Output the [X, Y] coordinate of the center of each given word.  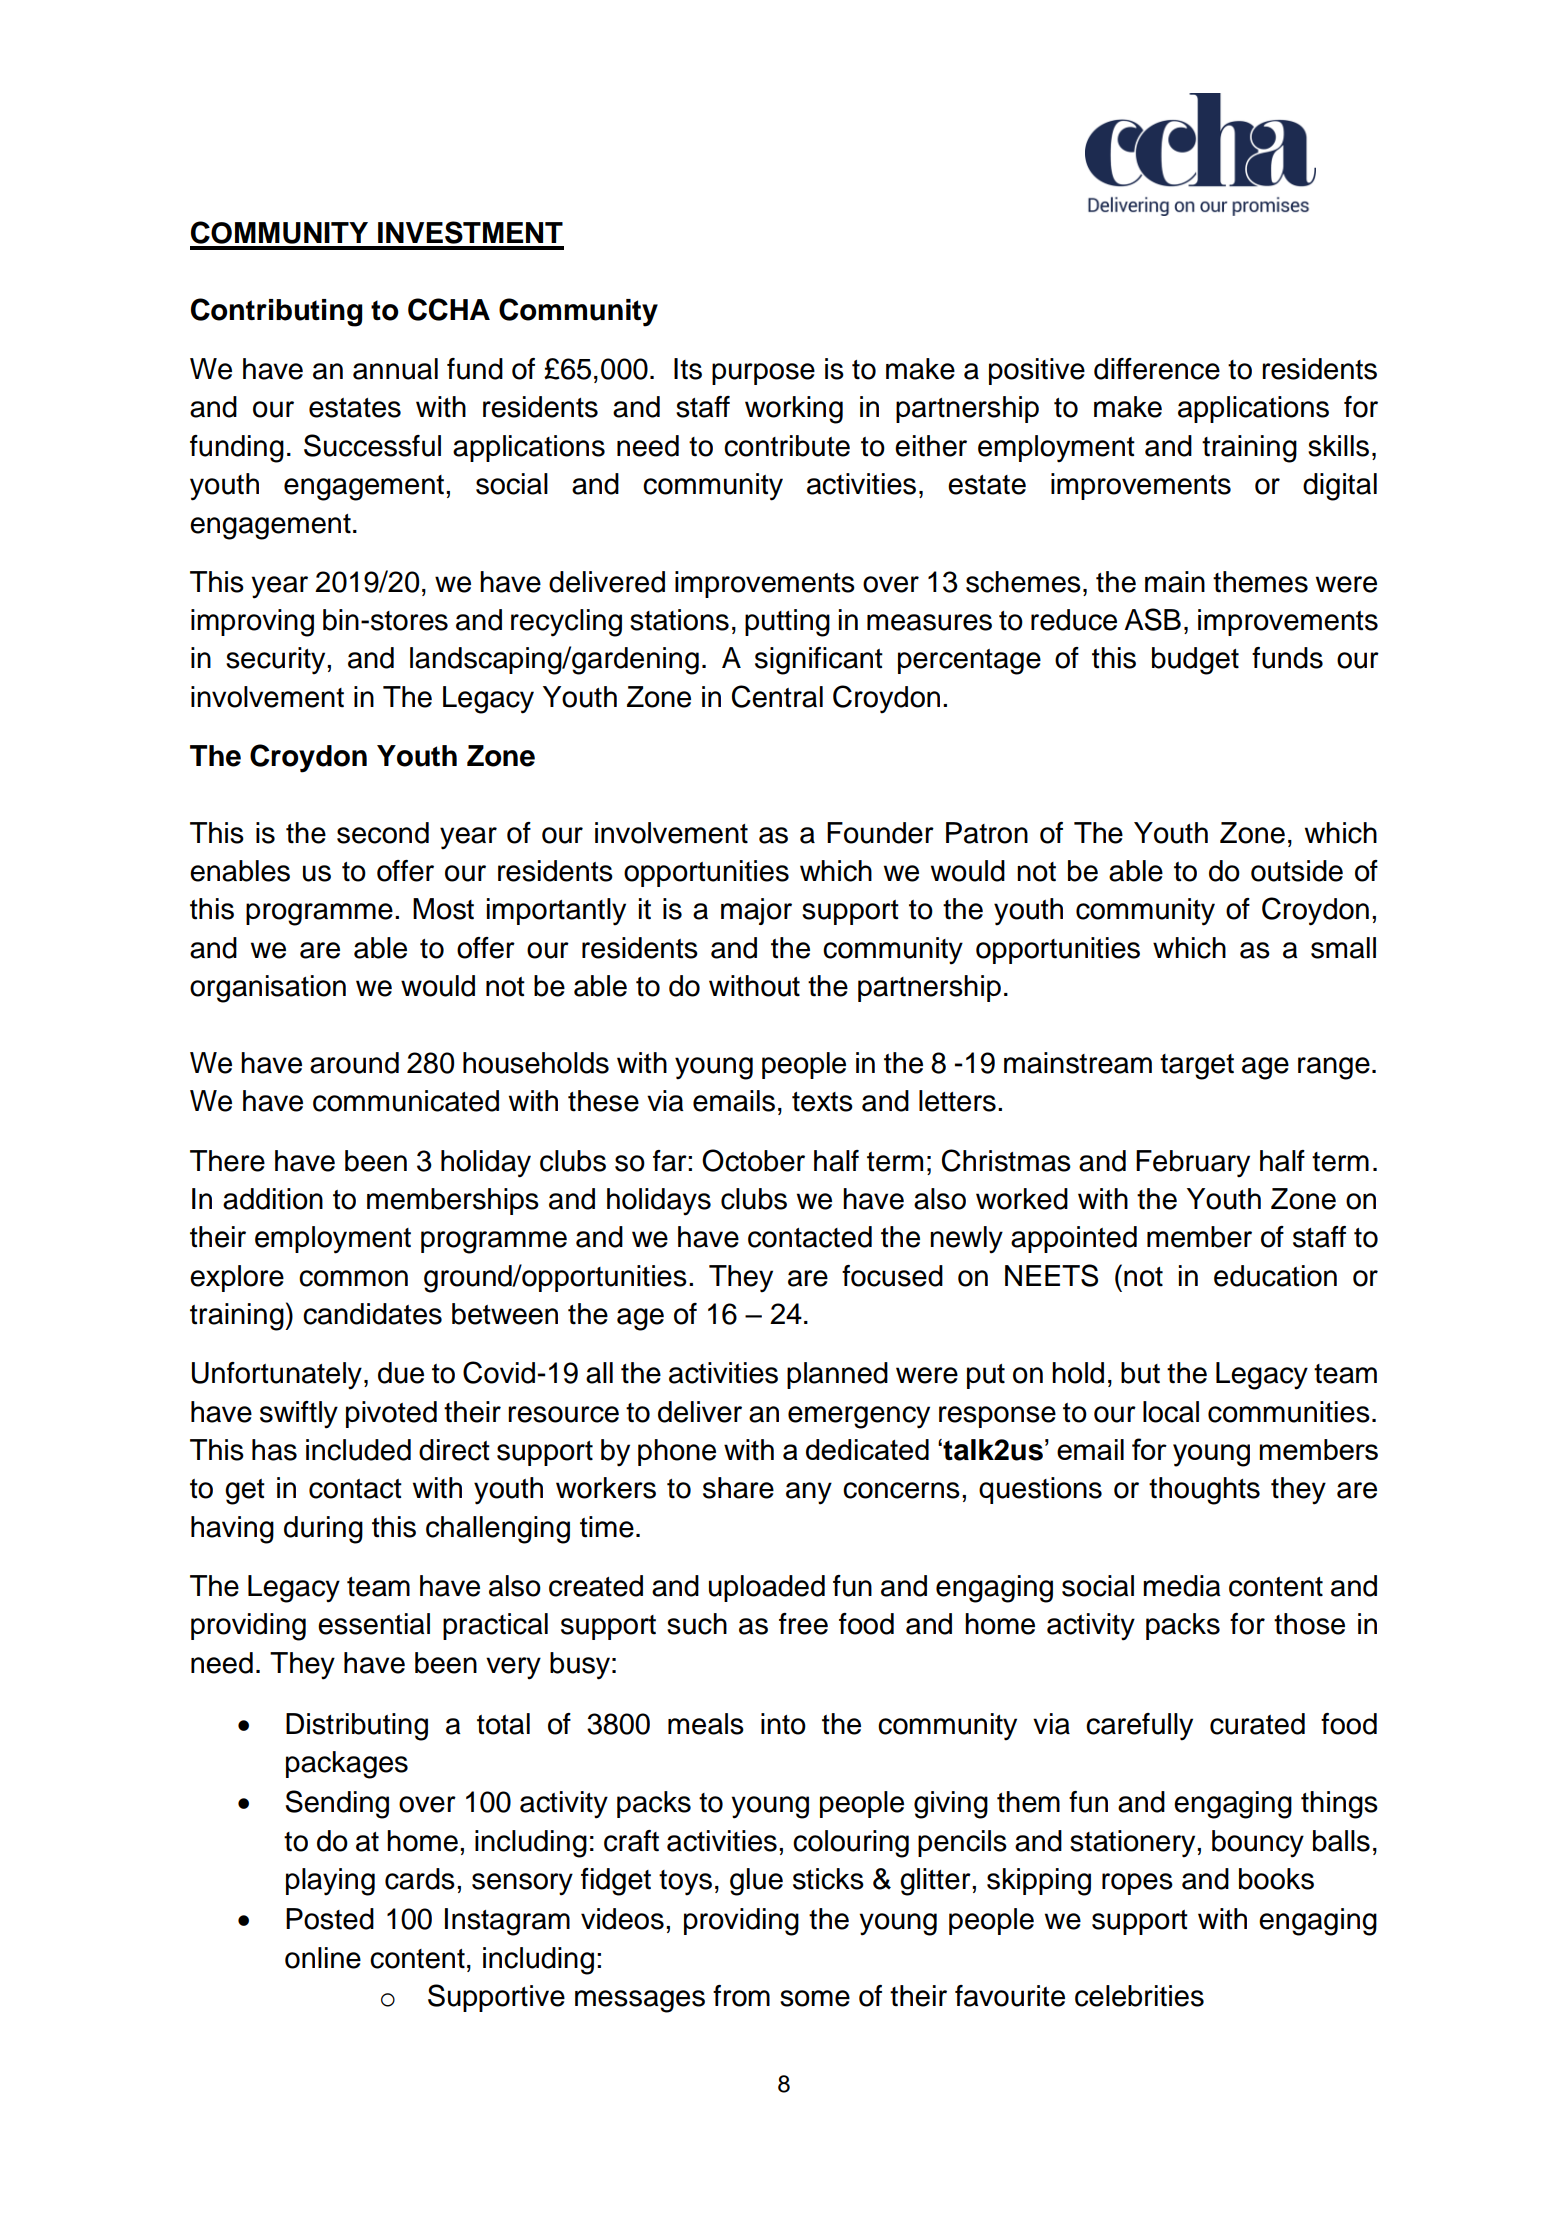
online [323, 1958]
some [815, 1998]
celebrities [1139, 1996]
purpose [763, 374]
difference [1157, 369]
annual [395, 369]
